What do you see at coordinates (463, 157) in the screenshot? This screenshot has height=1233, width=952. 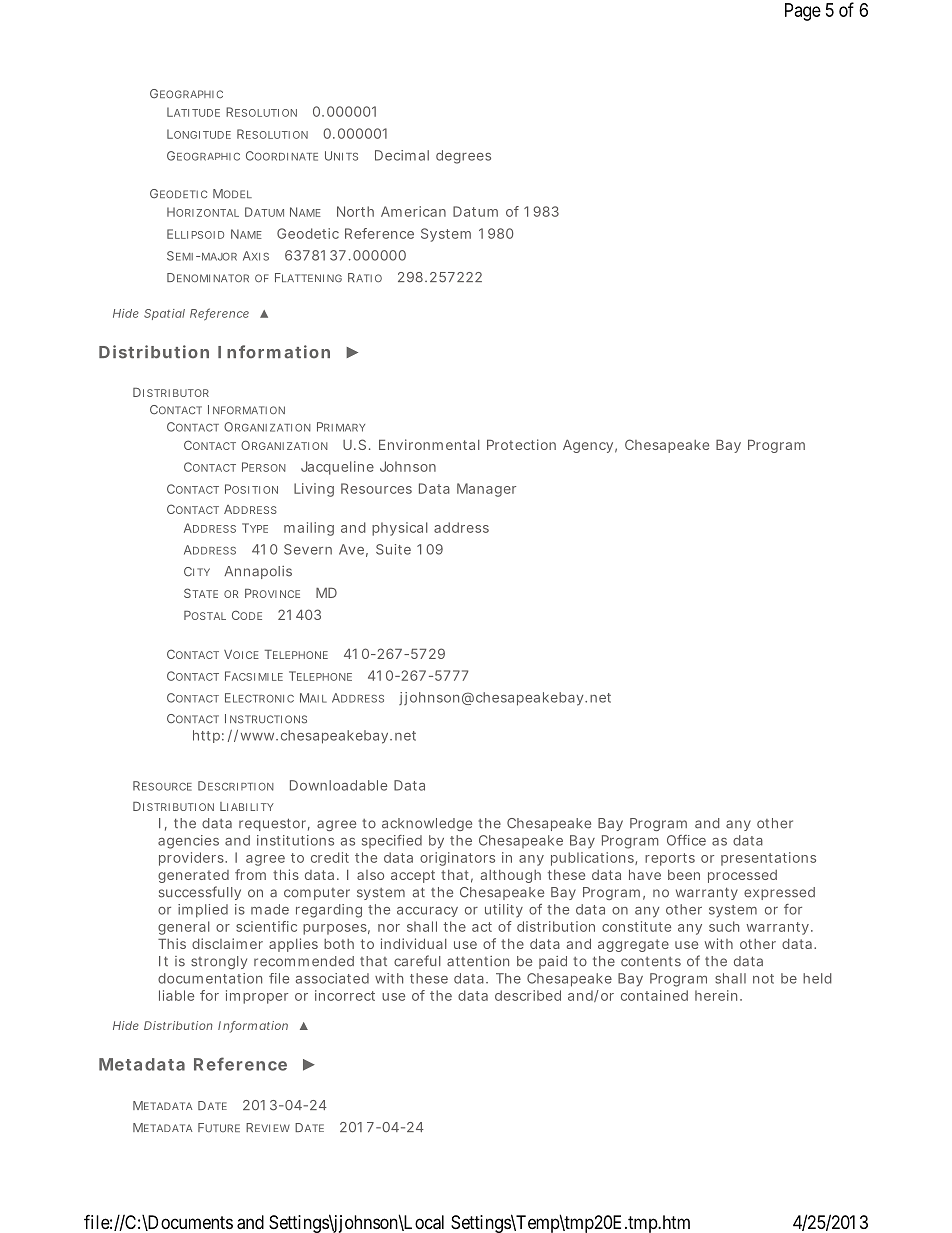 I see `degrees` at bounding box center [463, 157].
